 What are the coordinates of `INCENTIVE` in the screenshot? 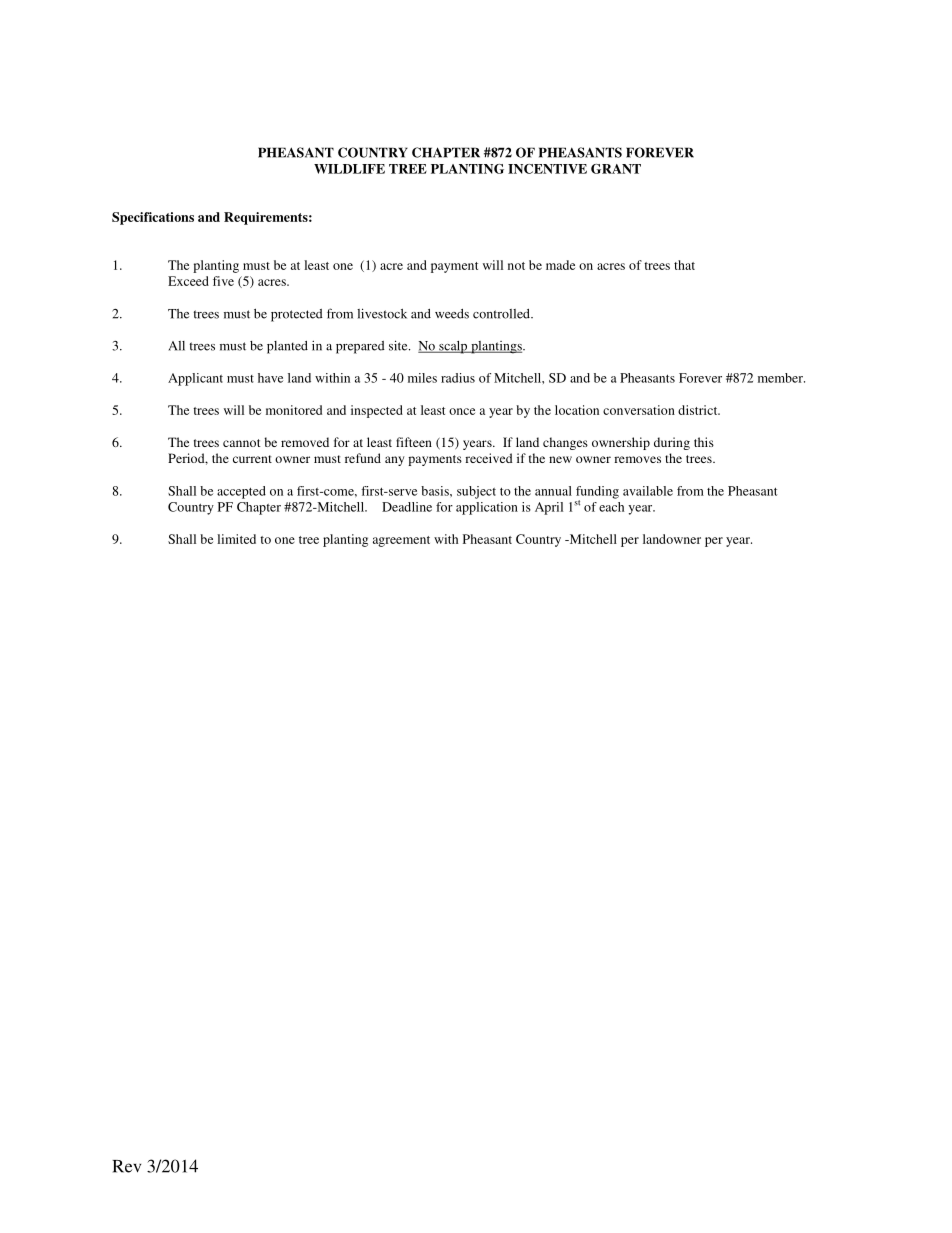 It's located at (547, 169).
